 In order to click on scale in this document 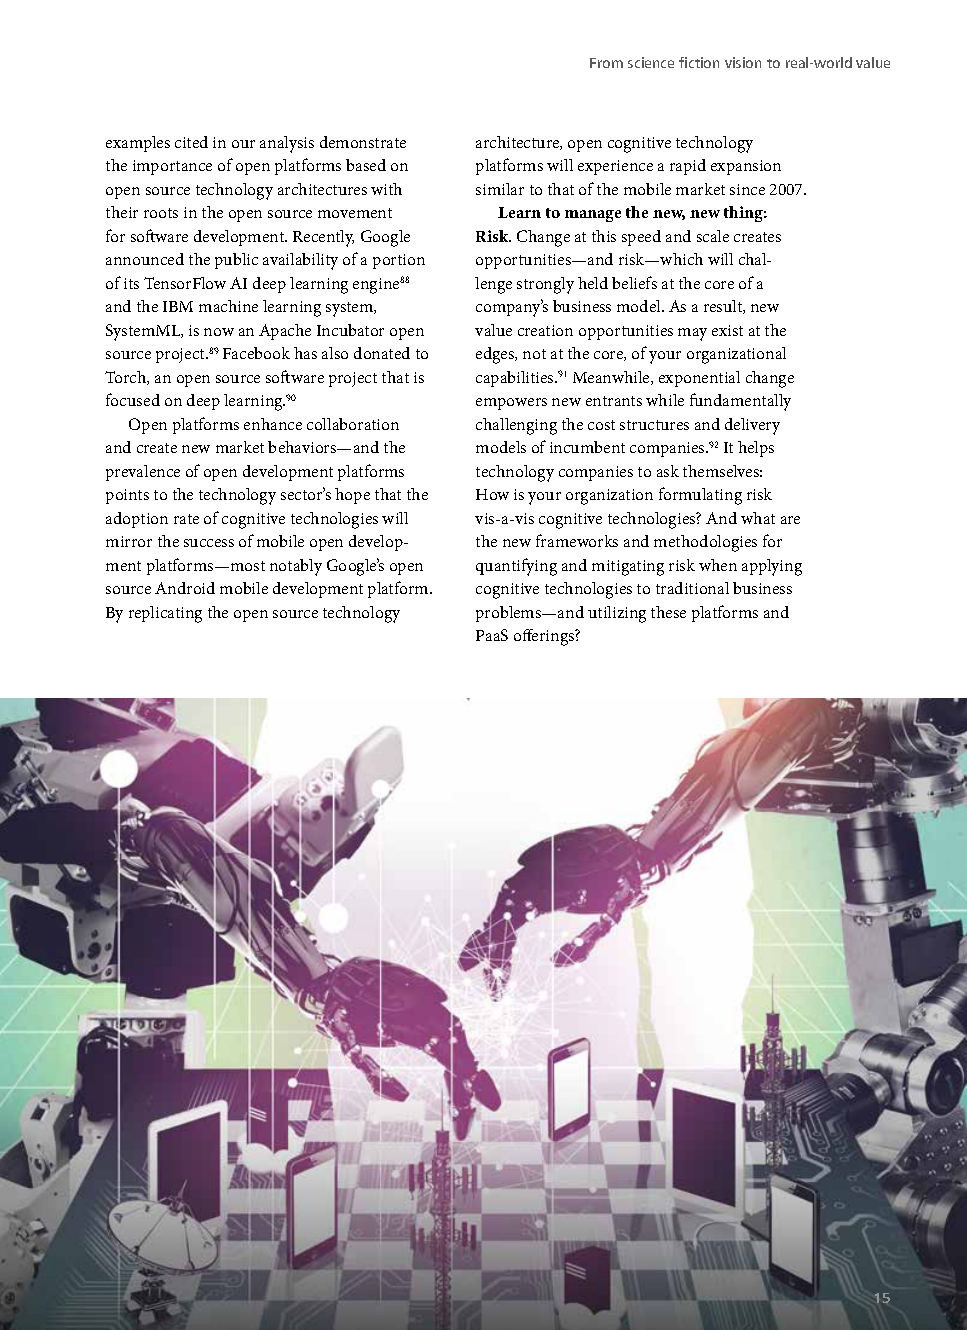, I will do `click(713, 236)`.
